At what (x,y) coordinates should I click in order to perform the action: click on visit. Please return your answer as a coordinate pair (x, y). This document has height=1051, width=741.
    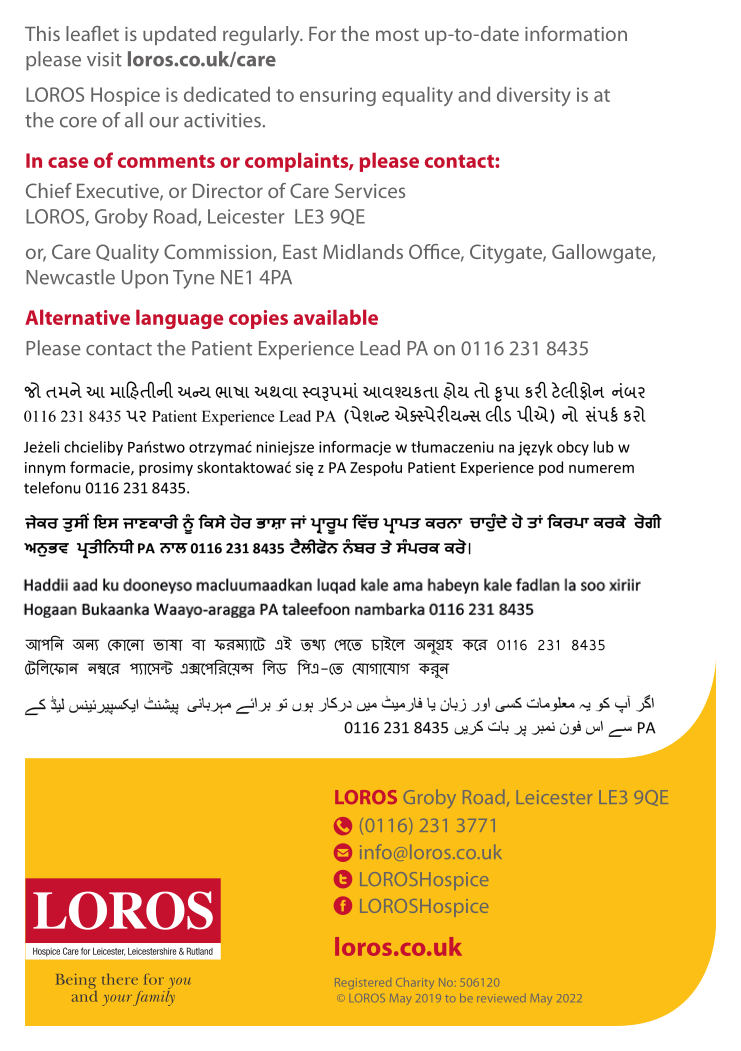
    Looking at the image, I should click on (104, 59).
